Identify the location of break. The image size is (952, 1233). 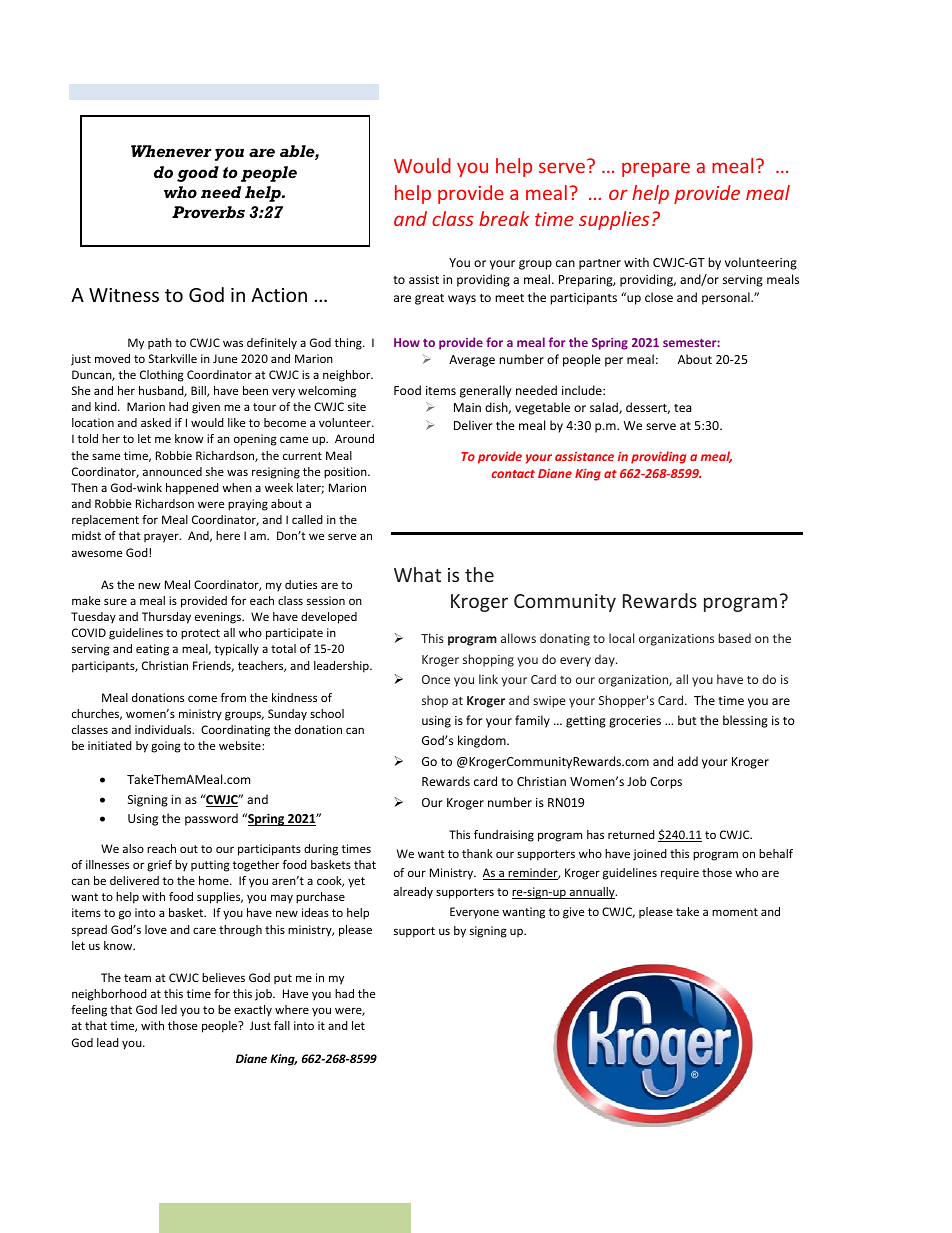
(504, 218).
